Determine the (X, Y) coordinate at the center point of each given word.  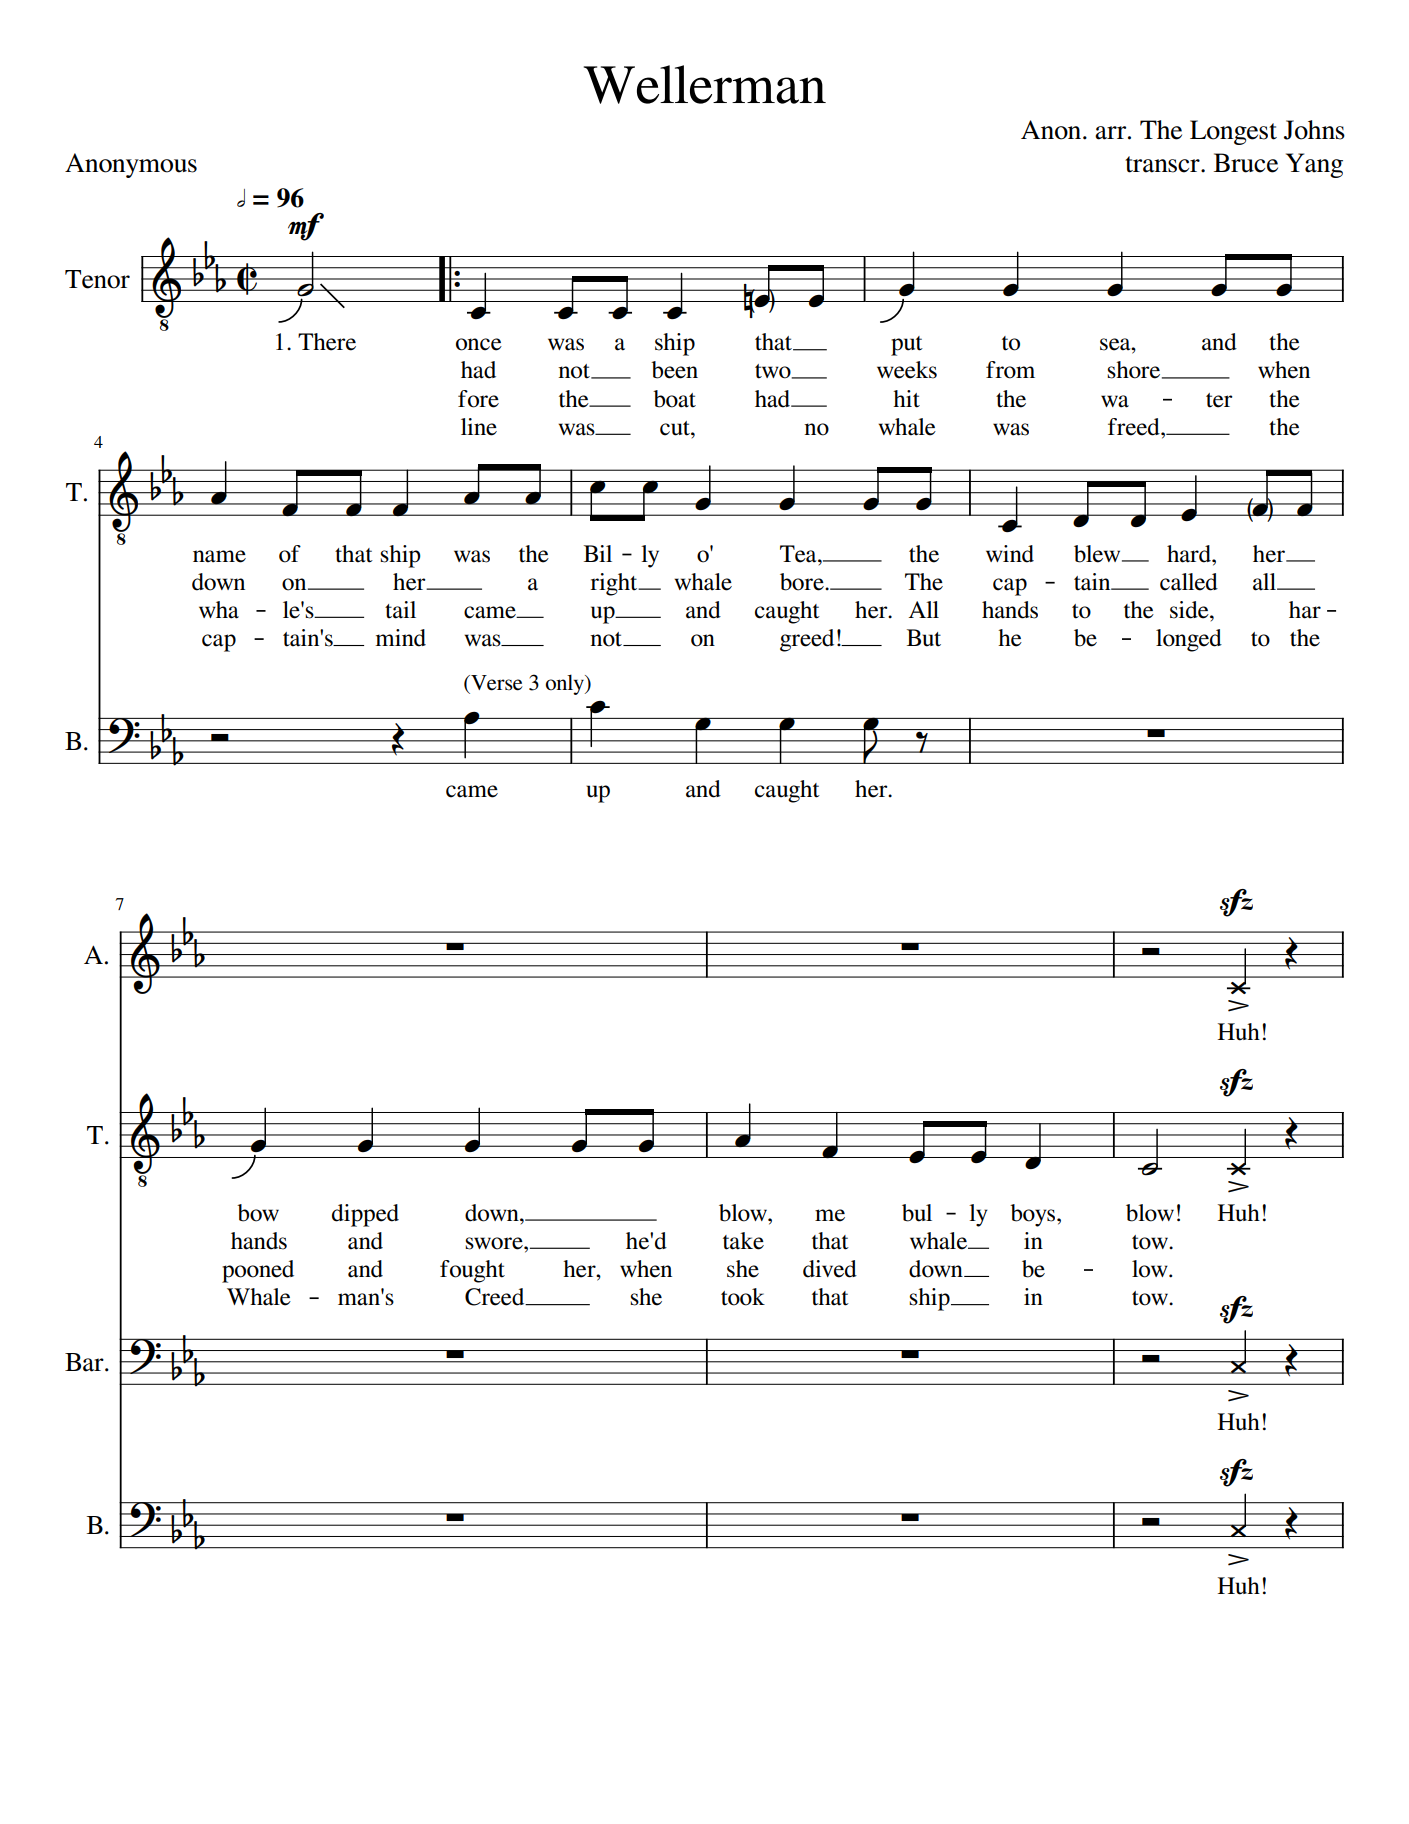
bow (258, 1213)
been (674, 370)
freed (1135, 427)
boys (1034, 1215)
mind (400, 638)
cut (676, 428)
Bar (85, 1362)
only (566, 684)
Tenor (97, 279)
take (743, 1241)
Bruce (1246, 163)
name (219, 556)
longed (1189, 640)
